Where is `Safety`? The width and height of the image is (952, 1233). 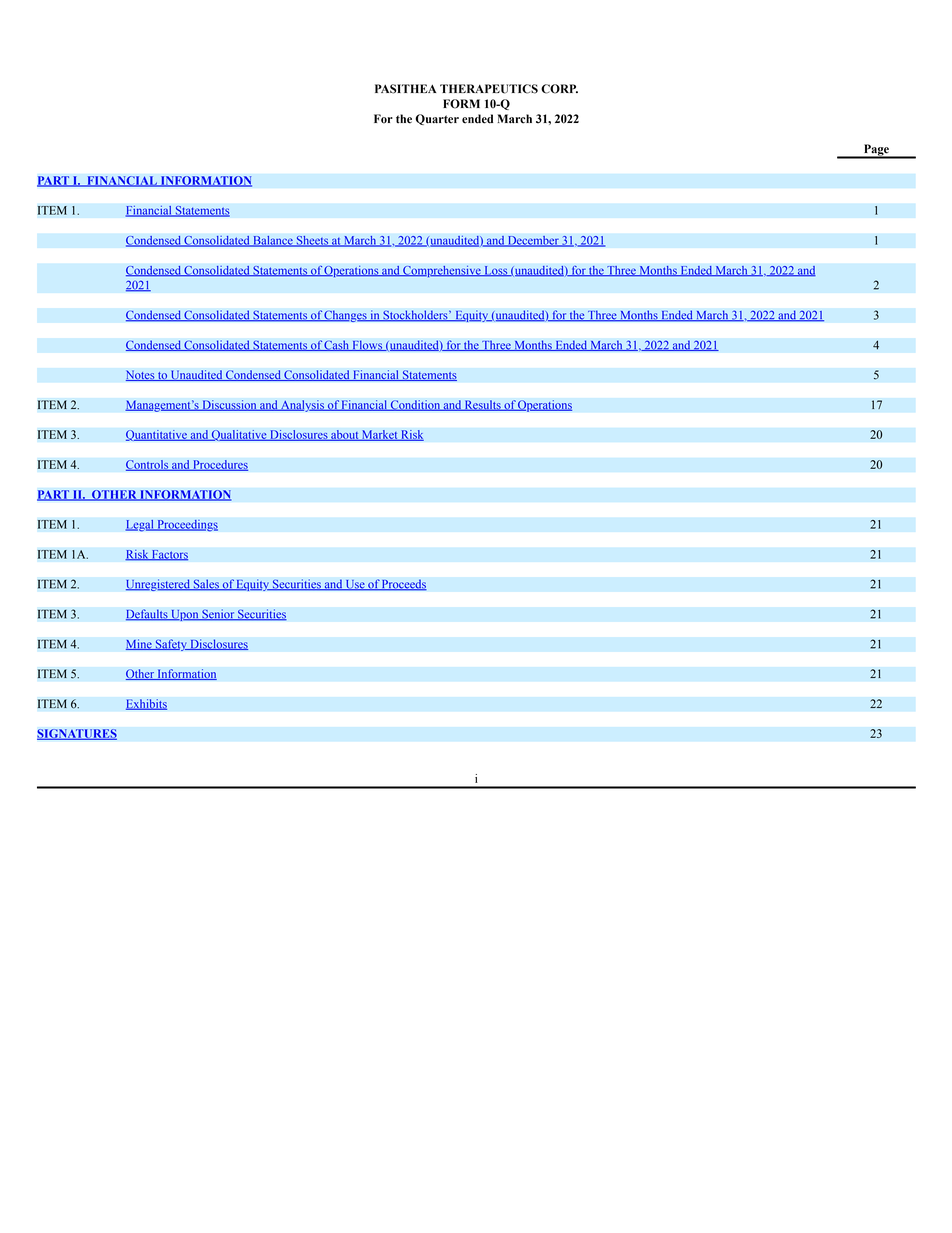 Safety is located at coordinates (171, 645).
